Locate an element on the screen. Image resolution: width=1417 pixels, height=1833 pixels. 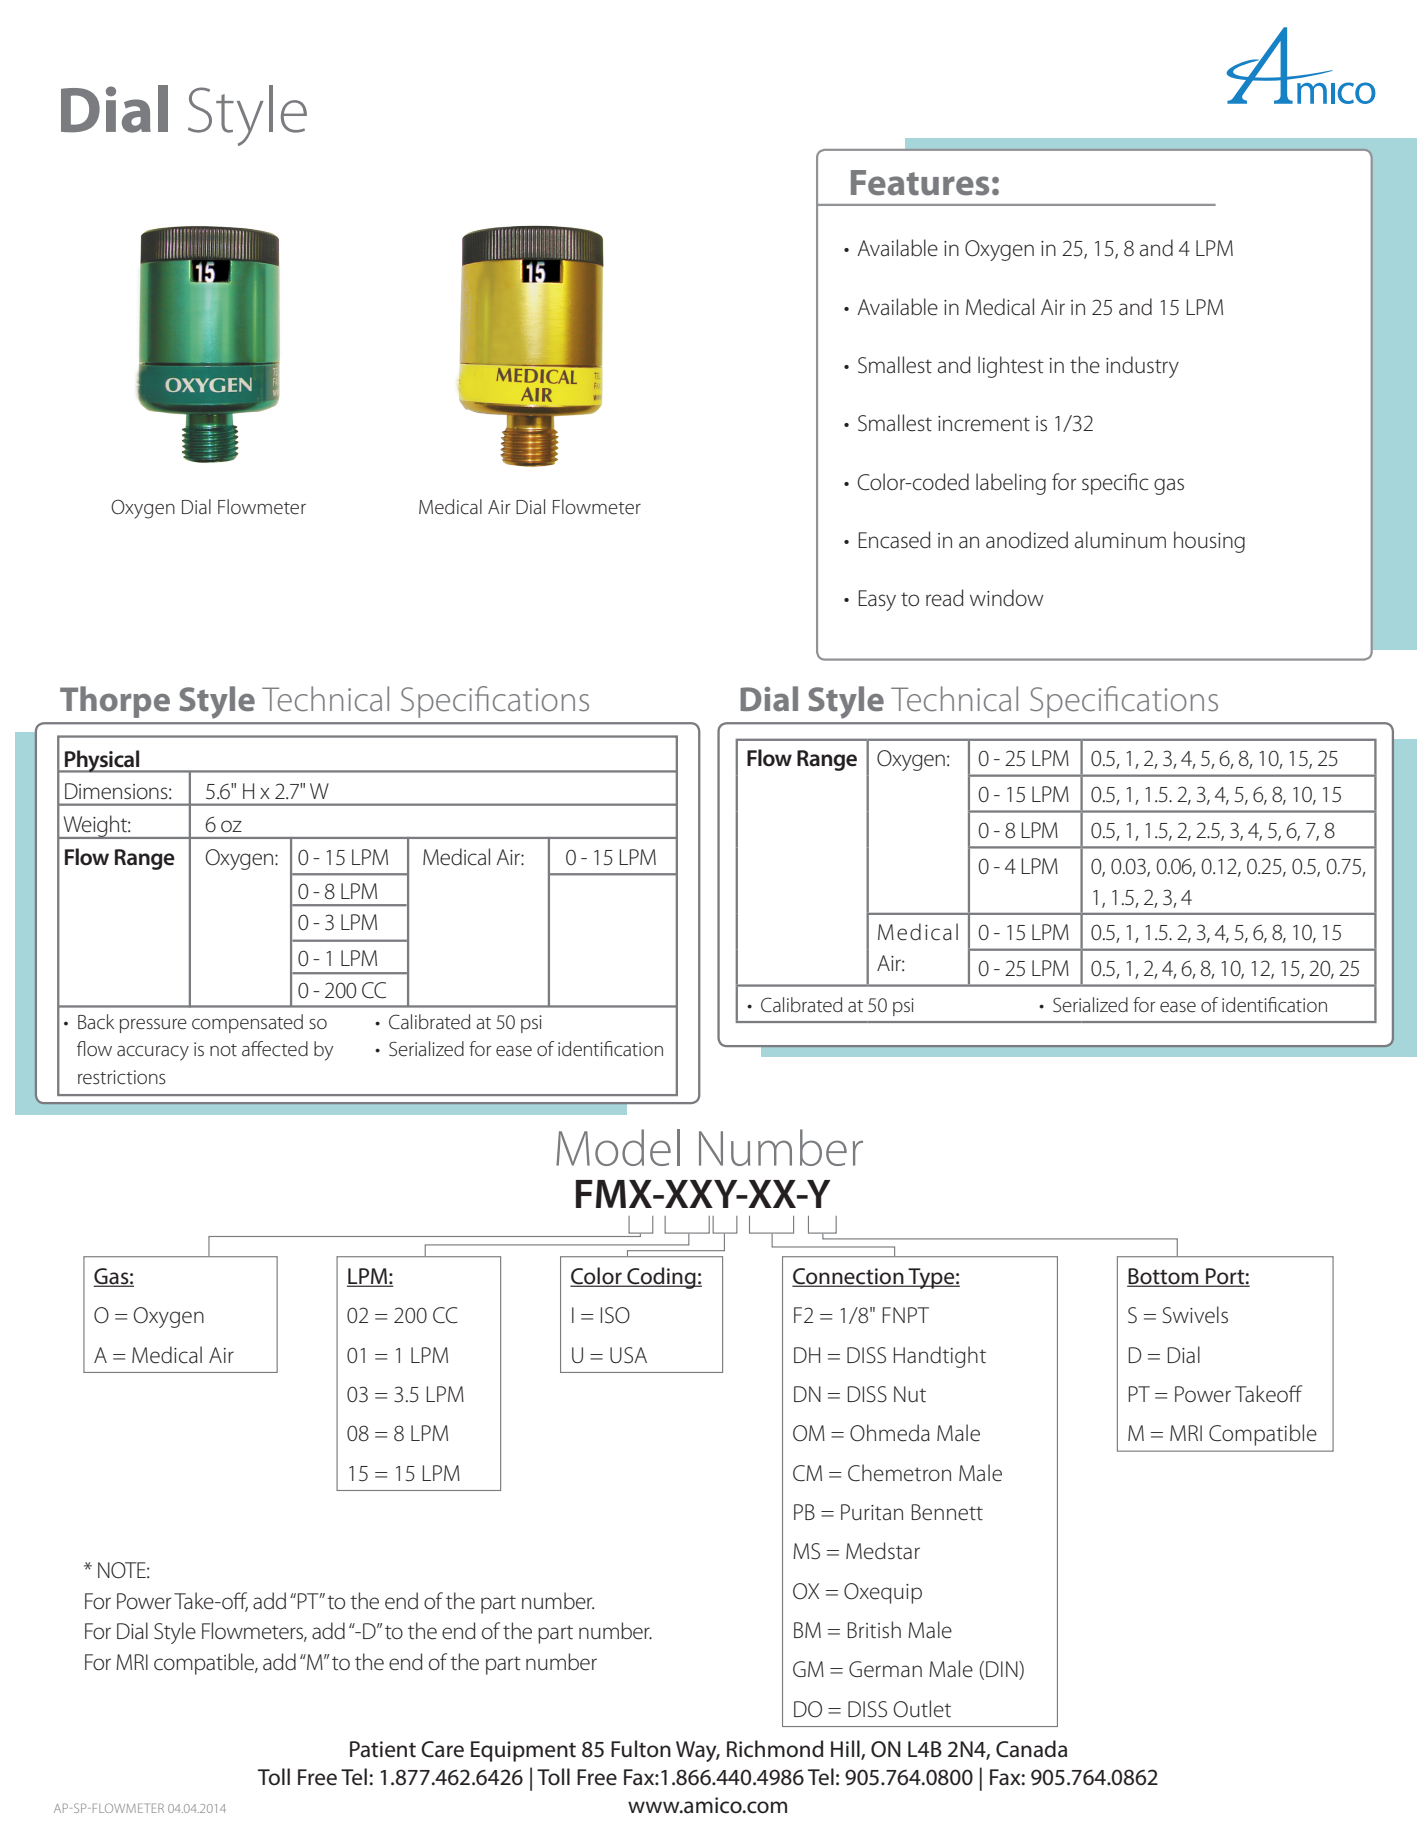
Bottom is located at coordinates (1164, 1277).
